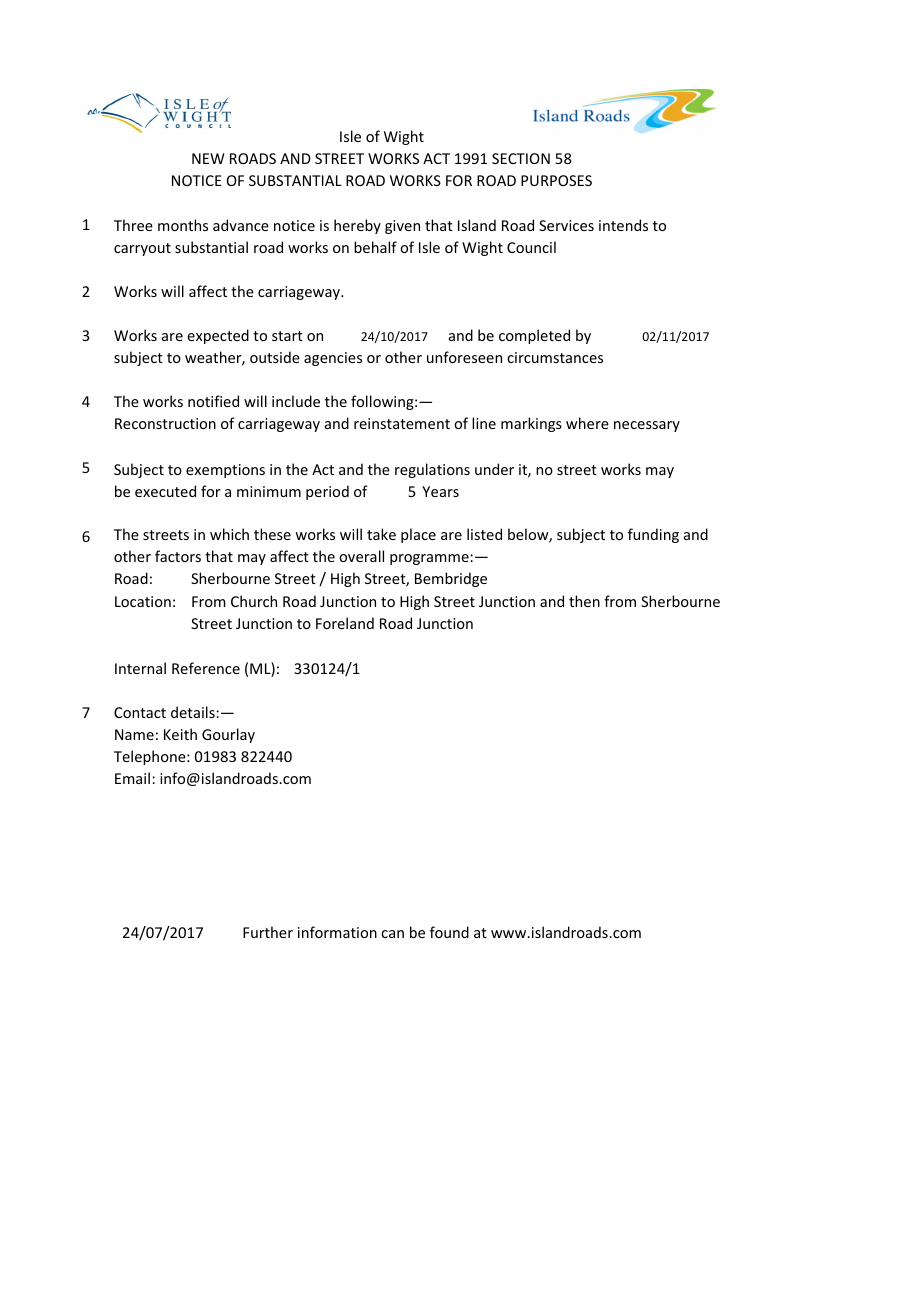 The width and height of the document is (924, 1308). I want to click on Reconstruction, so click(165, 423).
